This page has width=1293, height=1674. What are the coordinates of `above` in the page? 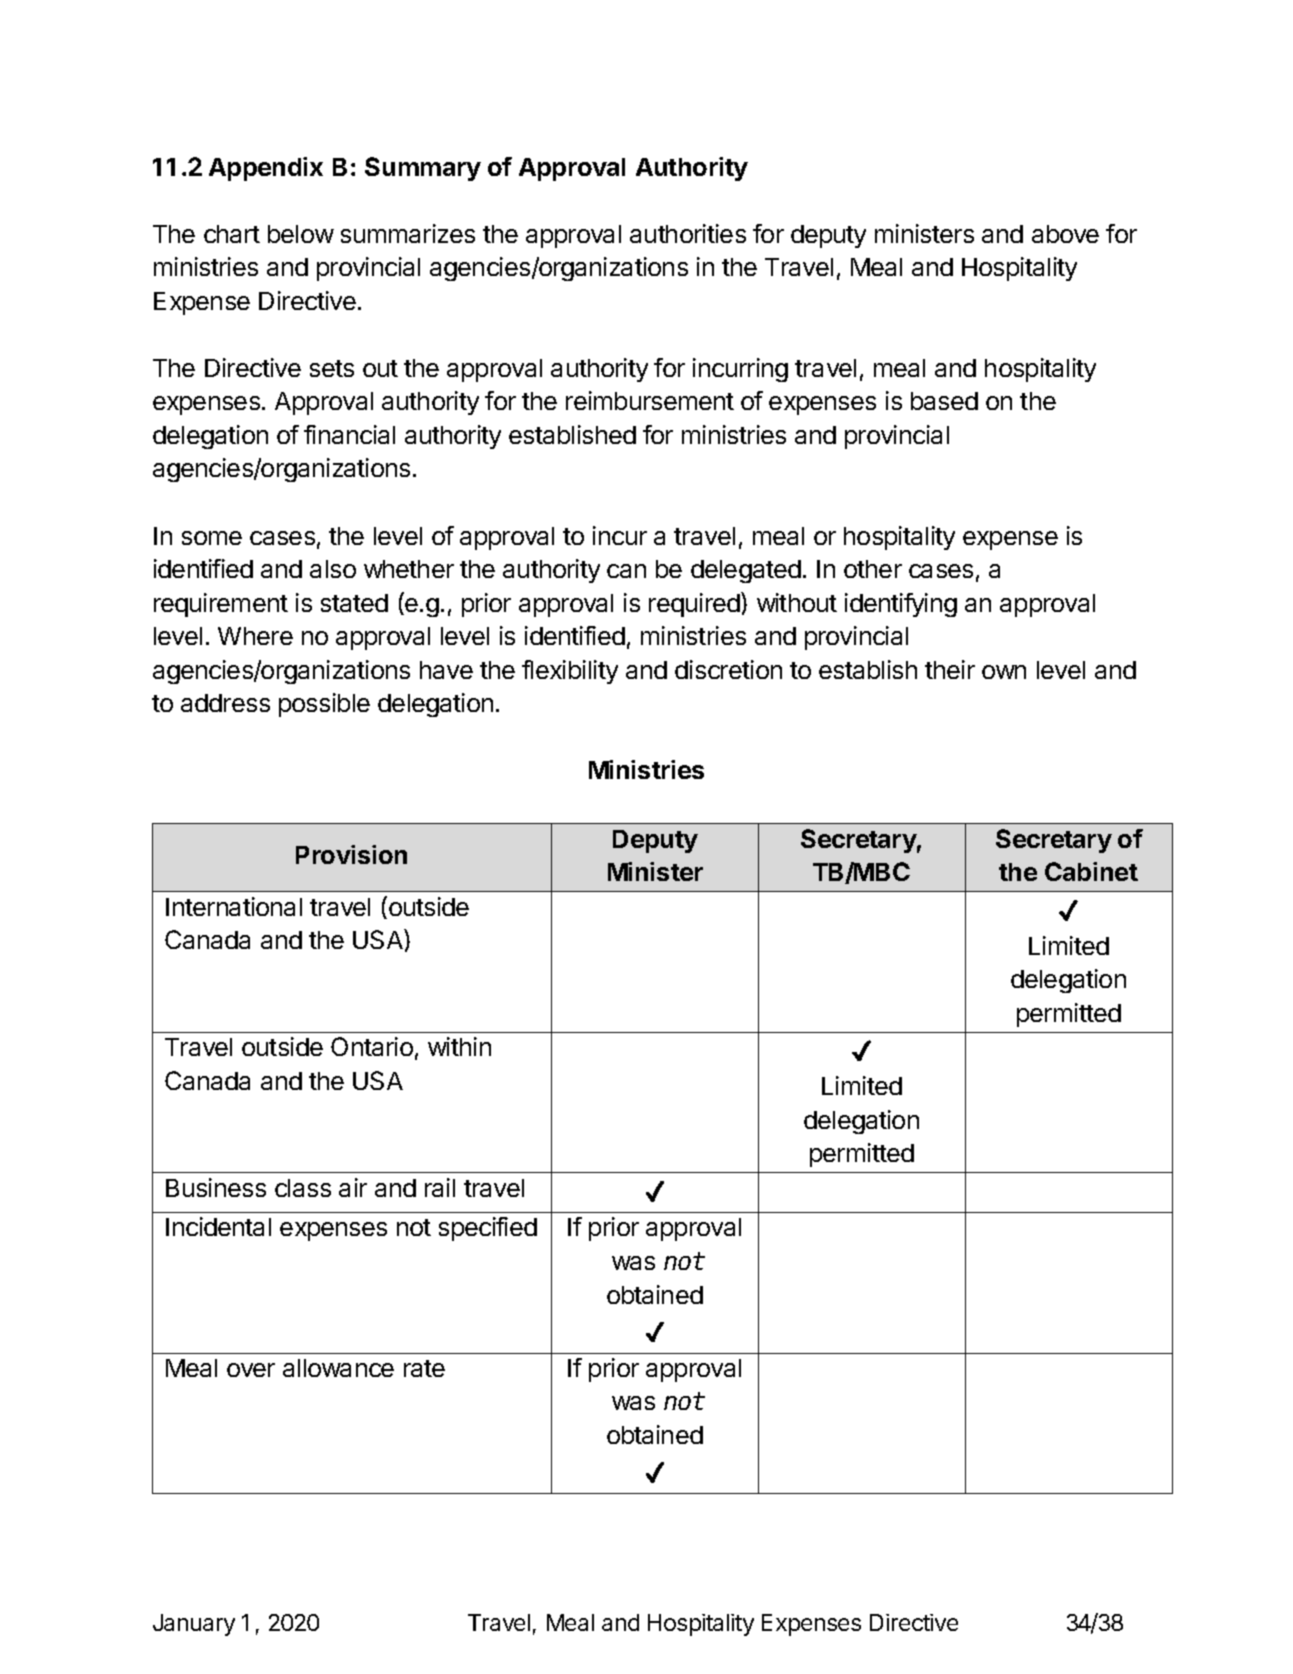 It's located at (1065, 234).
